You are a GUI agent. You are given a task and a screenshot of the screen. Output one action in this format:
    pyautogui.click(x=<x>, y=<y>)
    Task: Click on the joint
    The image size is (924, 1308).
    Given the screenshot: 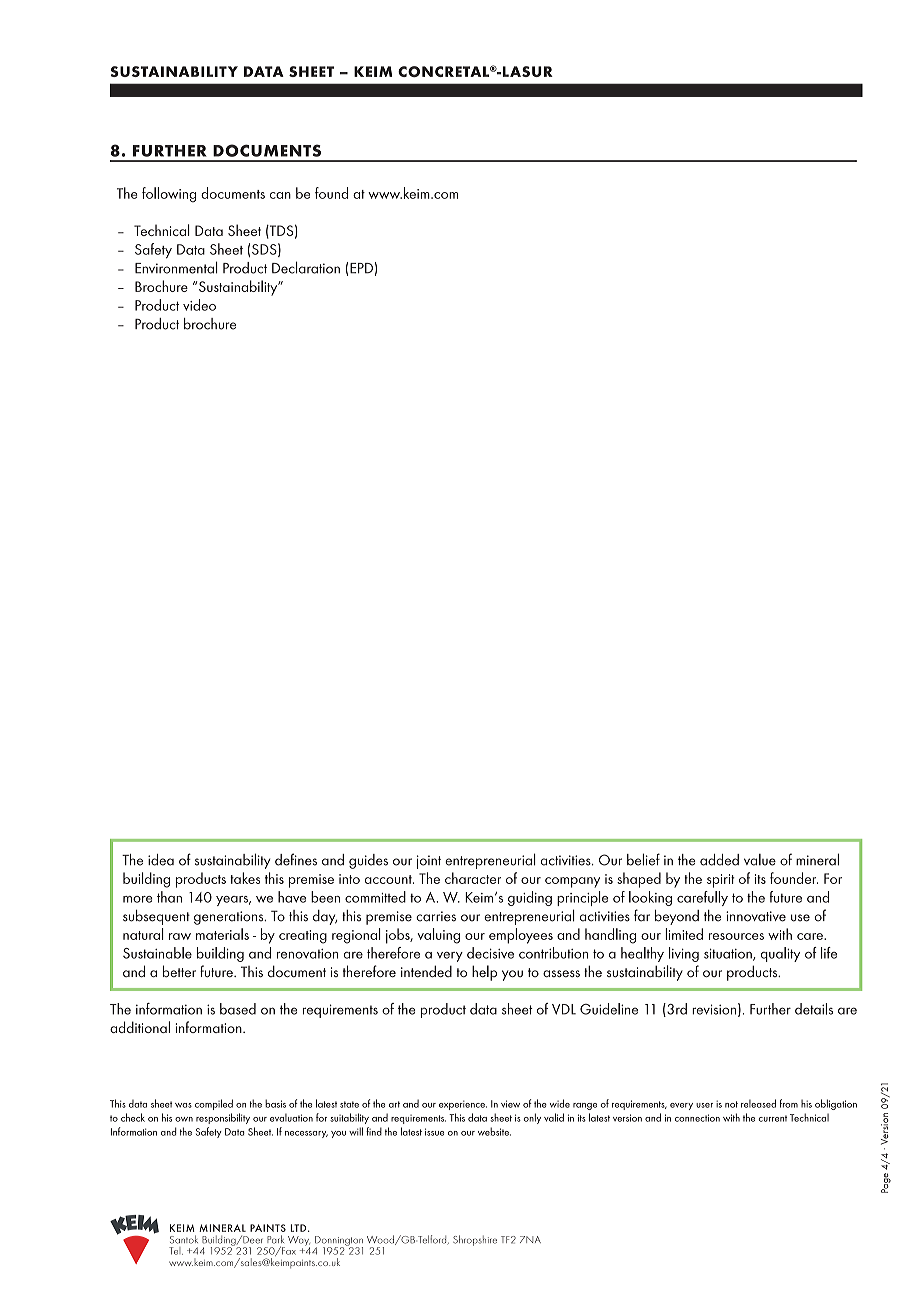 What is the action you would take?
    pyautogui.click(x=429, y=862)
